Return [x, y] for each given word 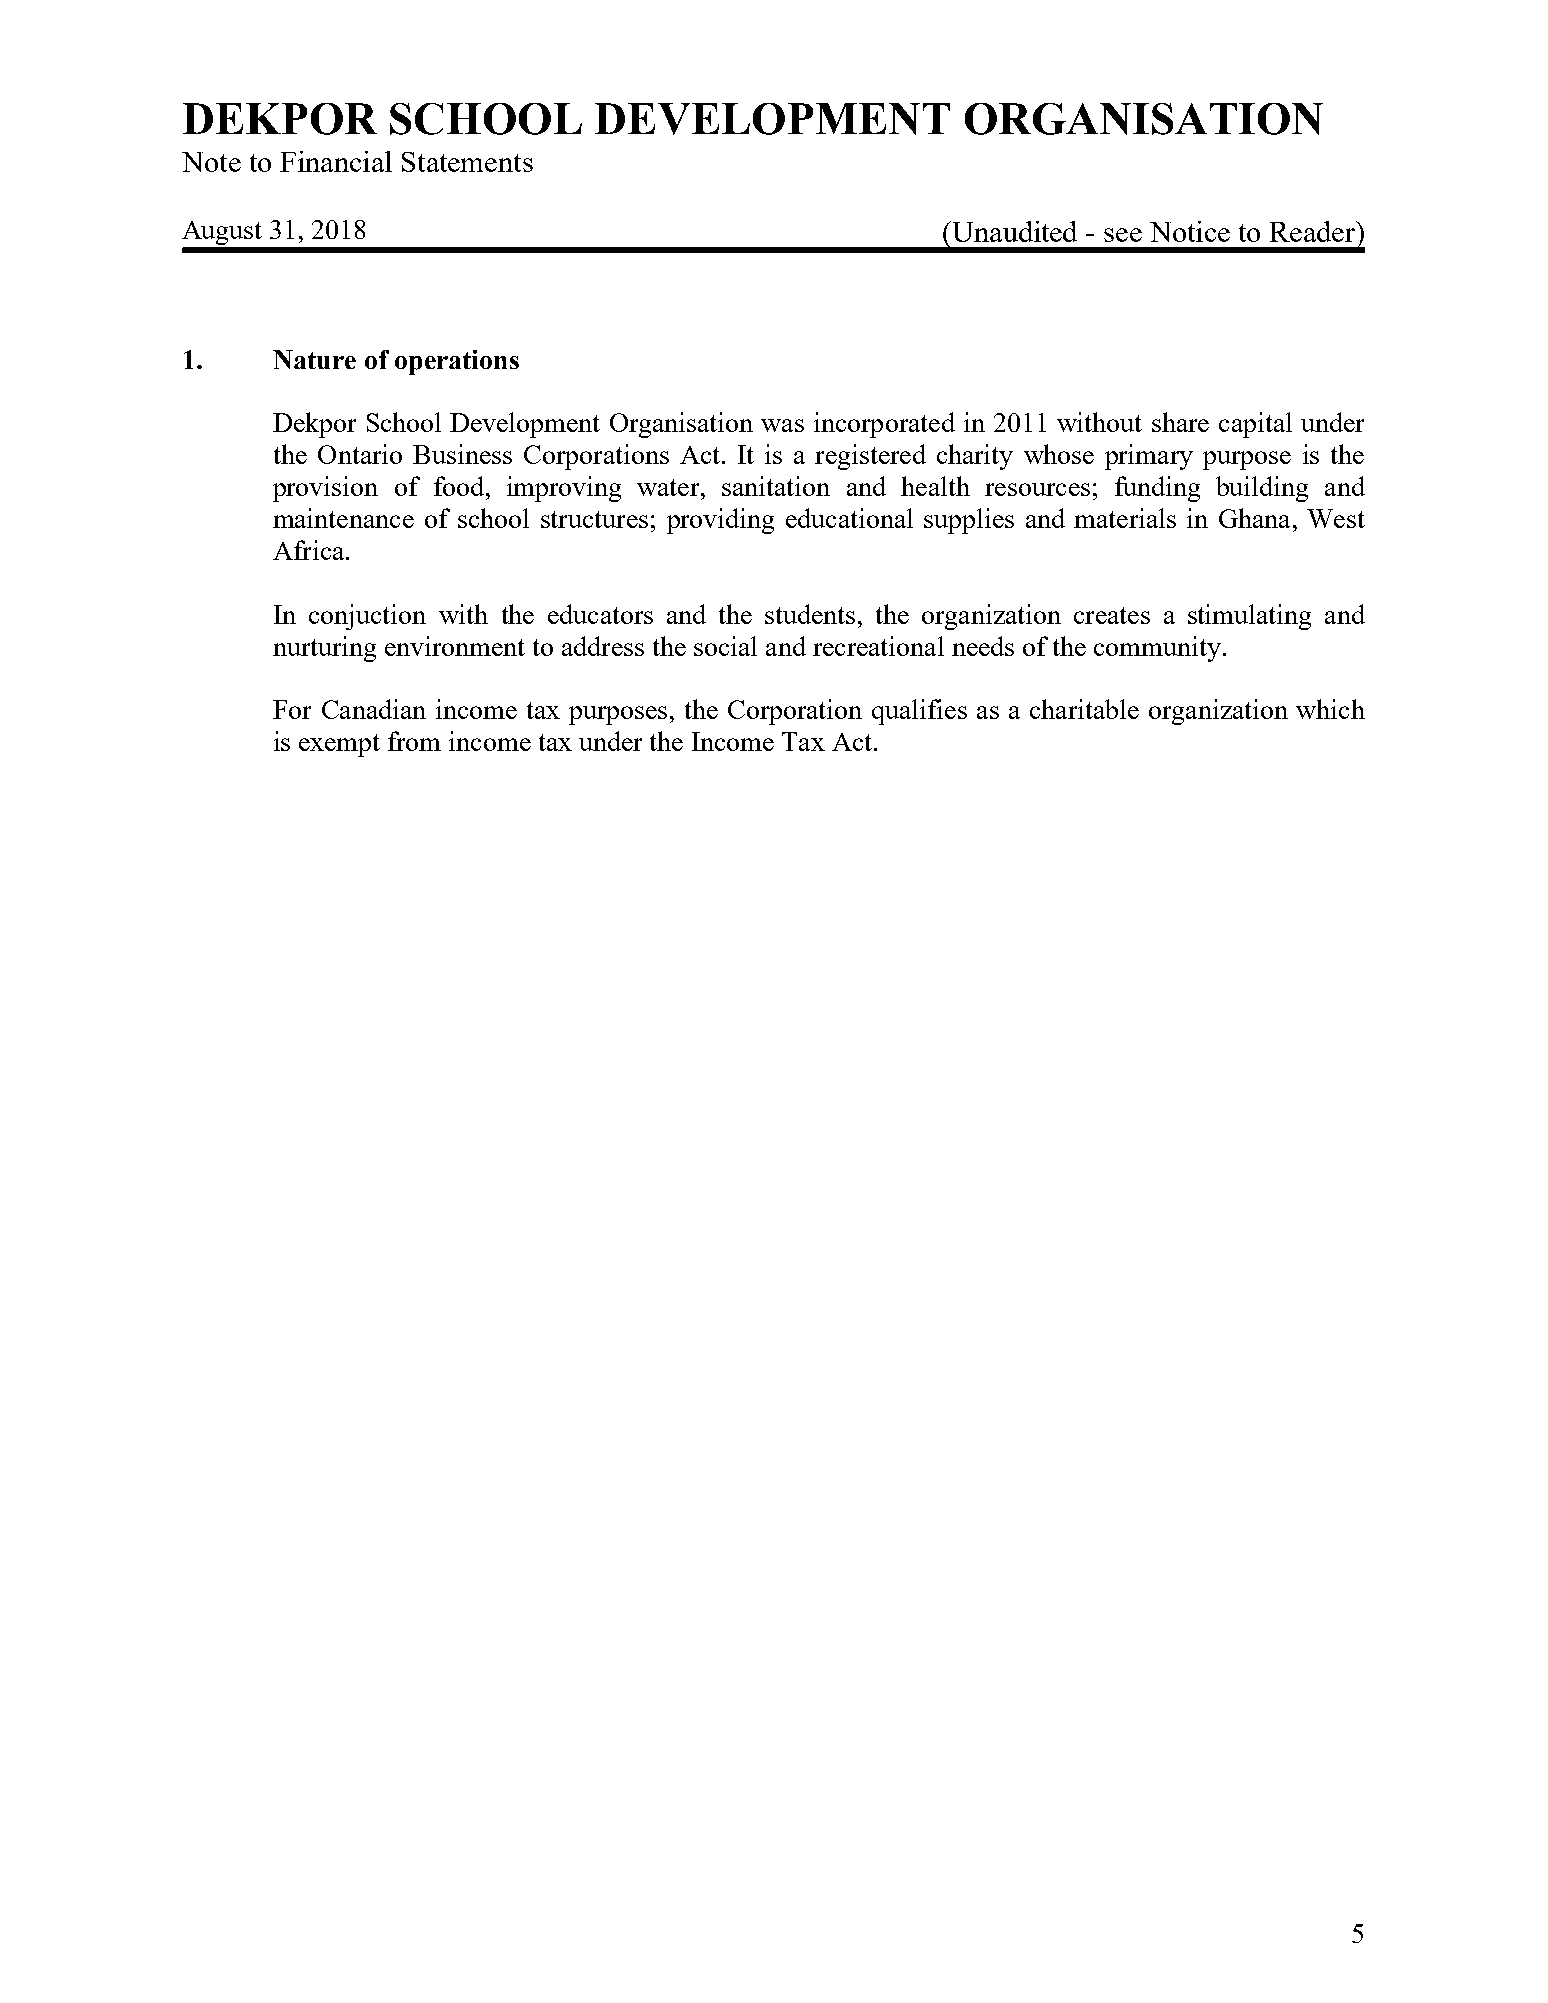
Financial [336, 161]
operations [457, 362]
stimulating [1249, 617]
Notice [1190, 231]
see [1123, 235]
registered [870, 457]
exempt [339, 745]
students [810, 614]
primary [1149, 457]
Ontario [360, 454]
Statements [467, 162]
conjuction [367, 617]
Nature [314, 359]
